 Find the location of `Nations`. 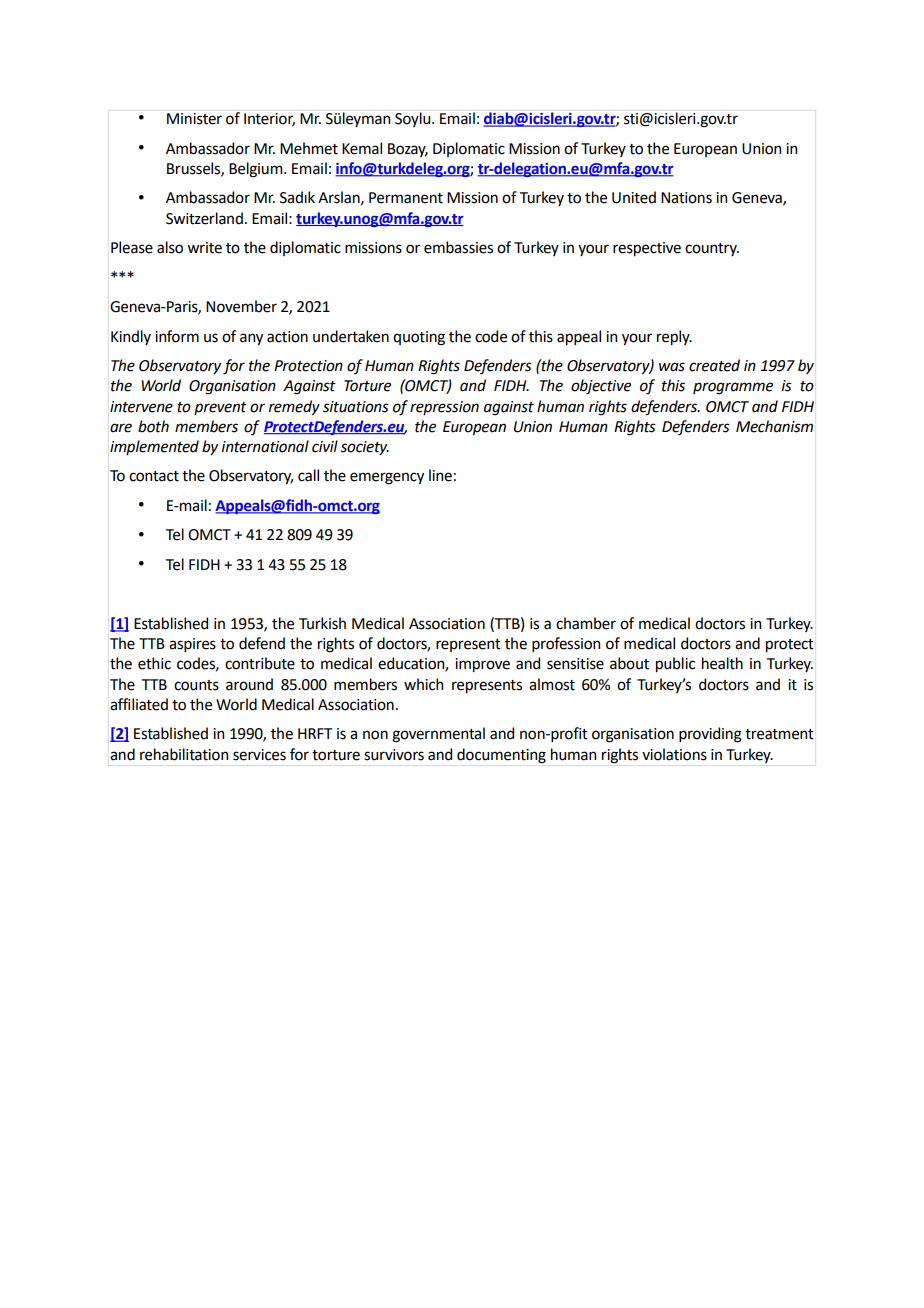

Nations is located at coordinates (686, 198).
